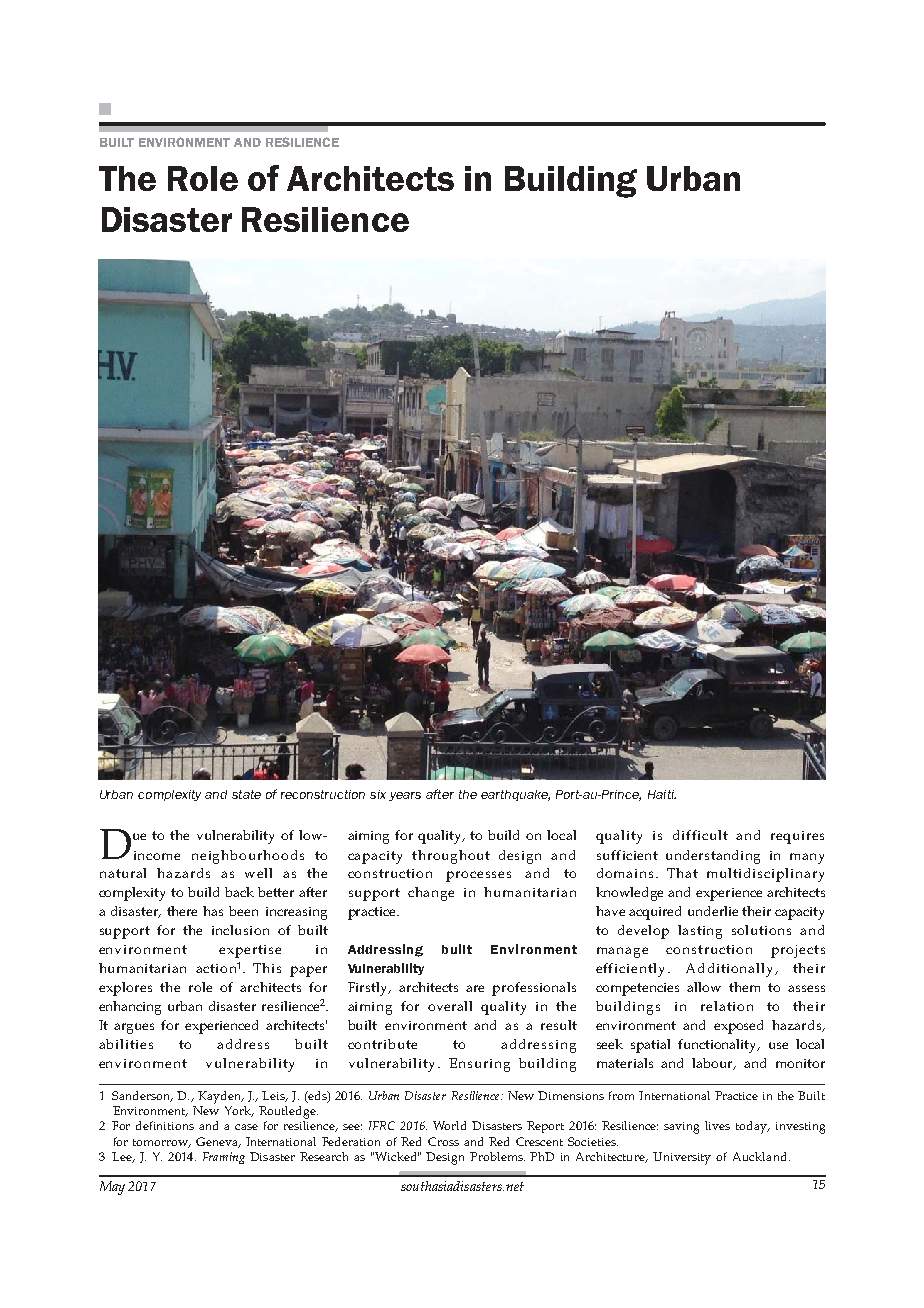  Describe the element at coordinates (717, 1125) in the page. I see `lives` at that location.
